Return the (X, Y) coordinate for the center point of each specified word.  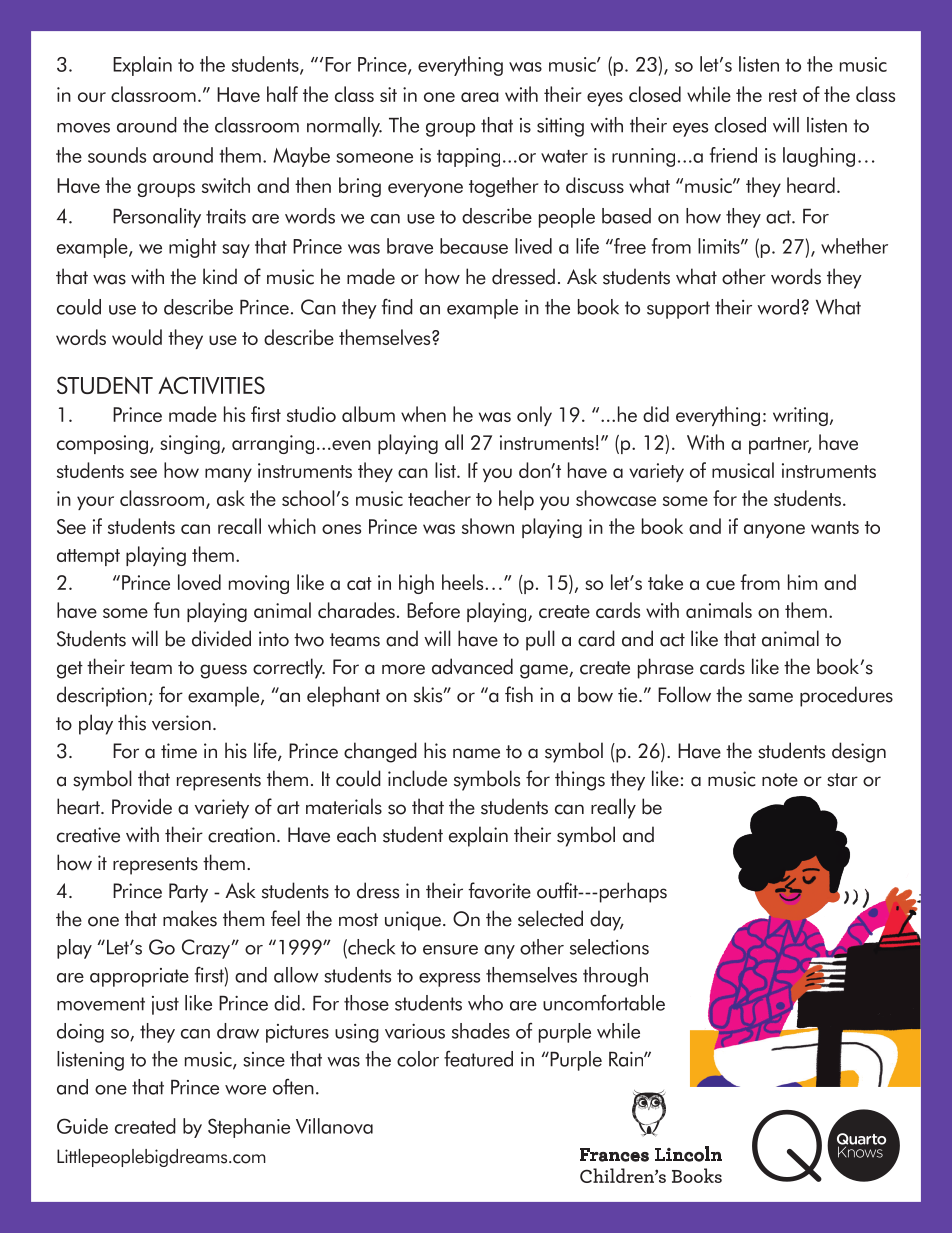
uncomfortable (604, 1003)
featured (478, 1059)
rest (783, 95)
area (480, 97)
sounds (117, 155)
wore (245, 1090)
